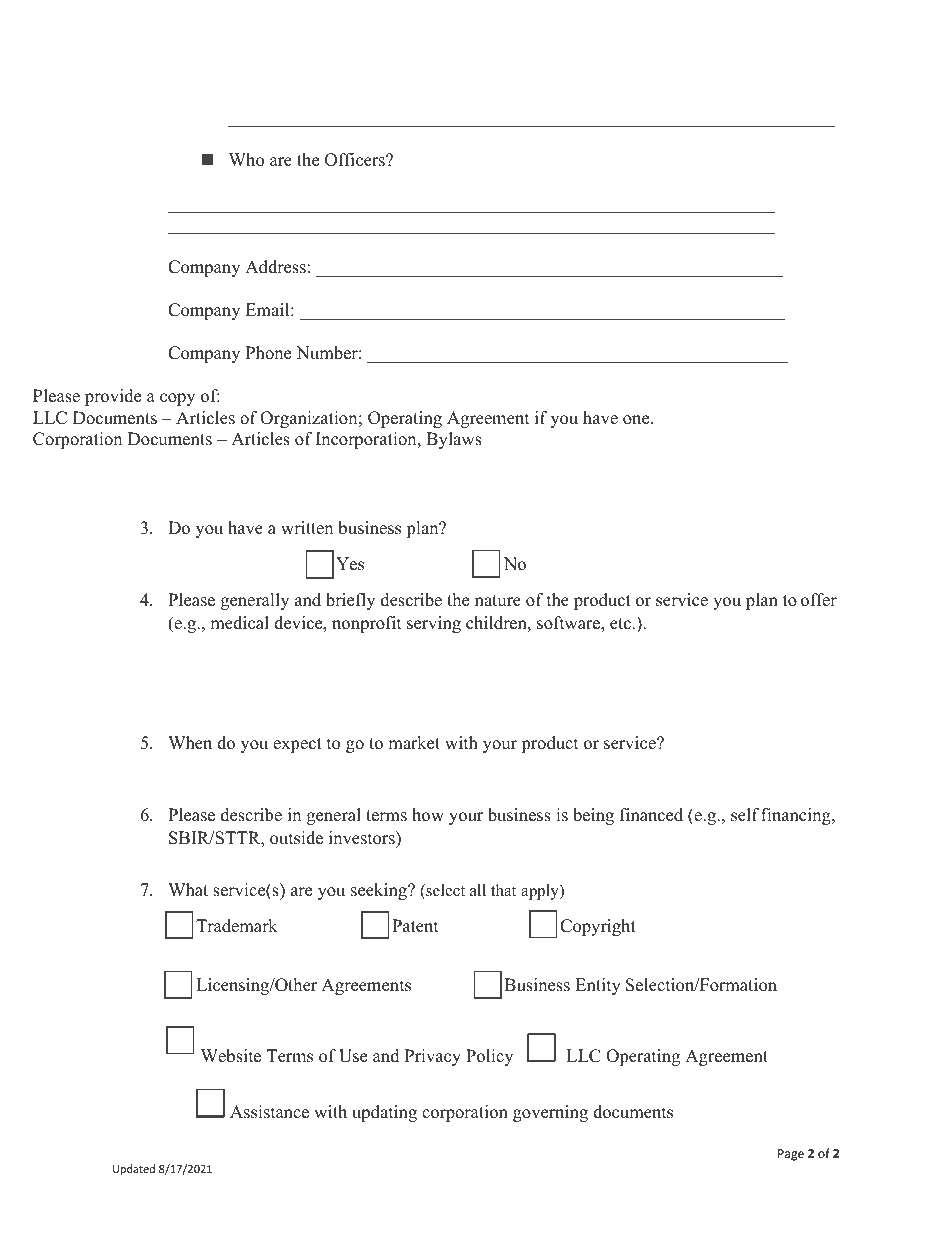  I want to click on self, so click(745, 815).
